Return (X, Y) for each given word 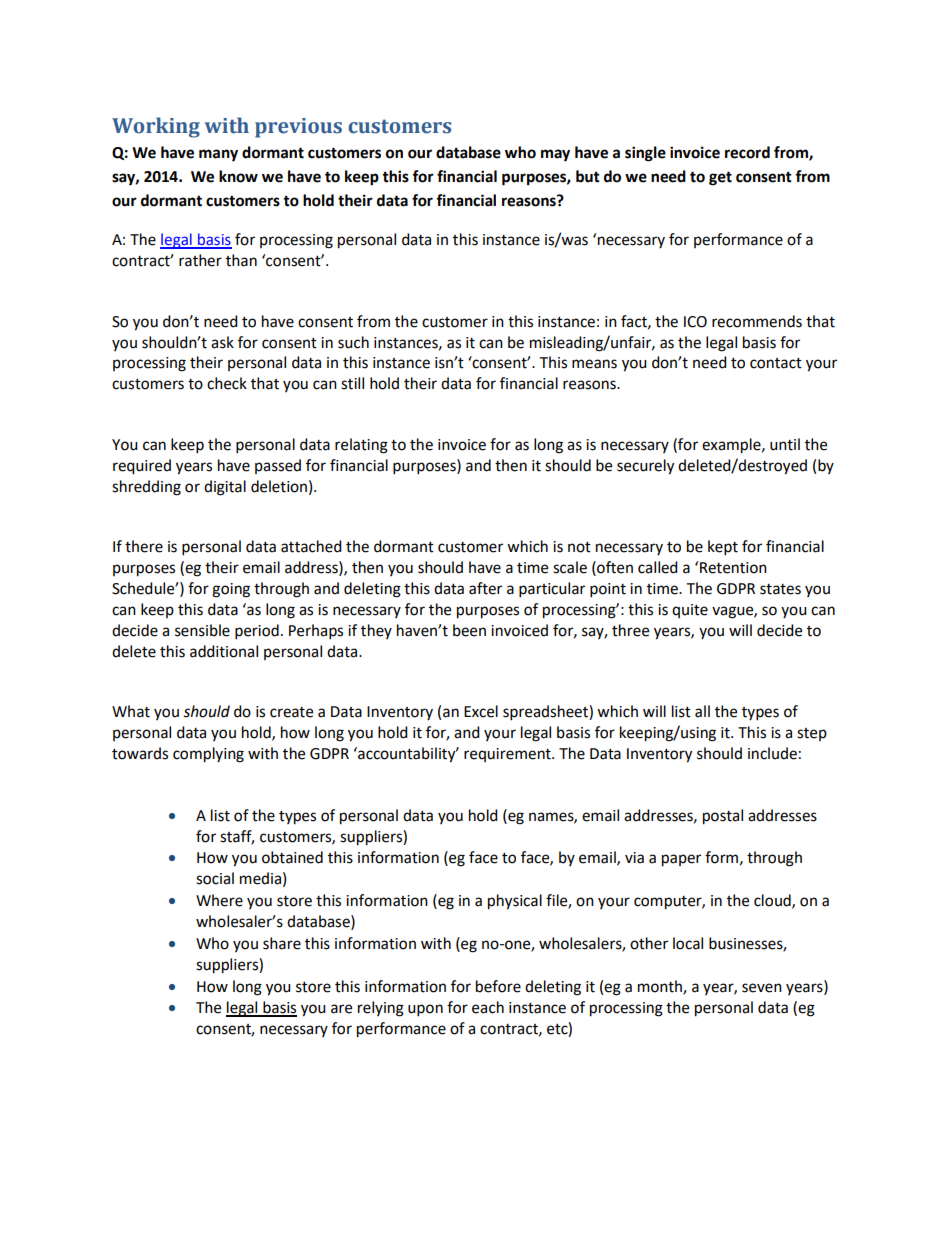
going (231, 590)
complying (208, 755)
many (218, 155)
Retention (733, 568)
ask (222, 342)
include (772, 753)
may (555, 155)
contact (776, 363)
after (485, 588)
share (282, 943)
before (498, 986)
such (353, 342)
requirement (508, 755)
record (747, 152)
